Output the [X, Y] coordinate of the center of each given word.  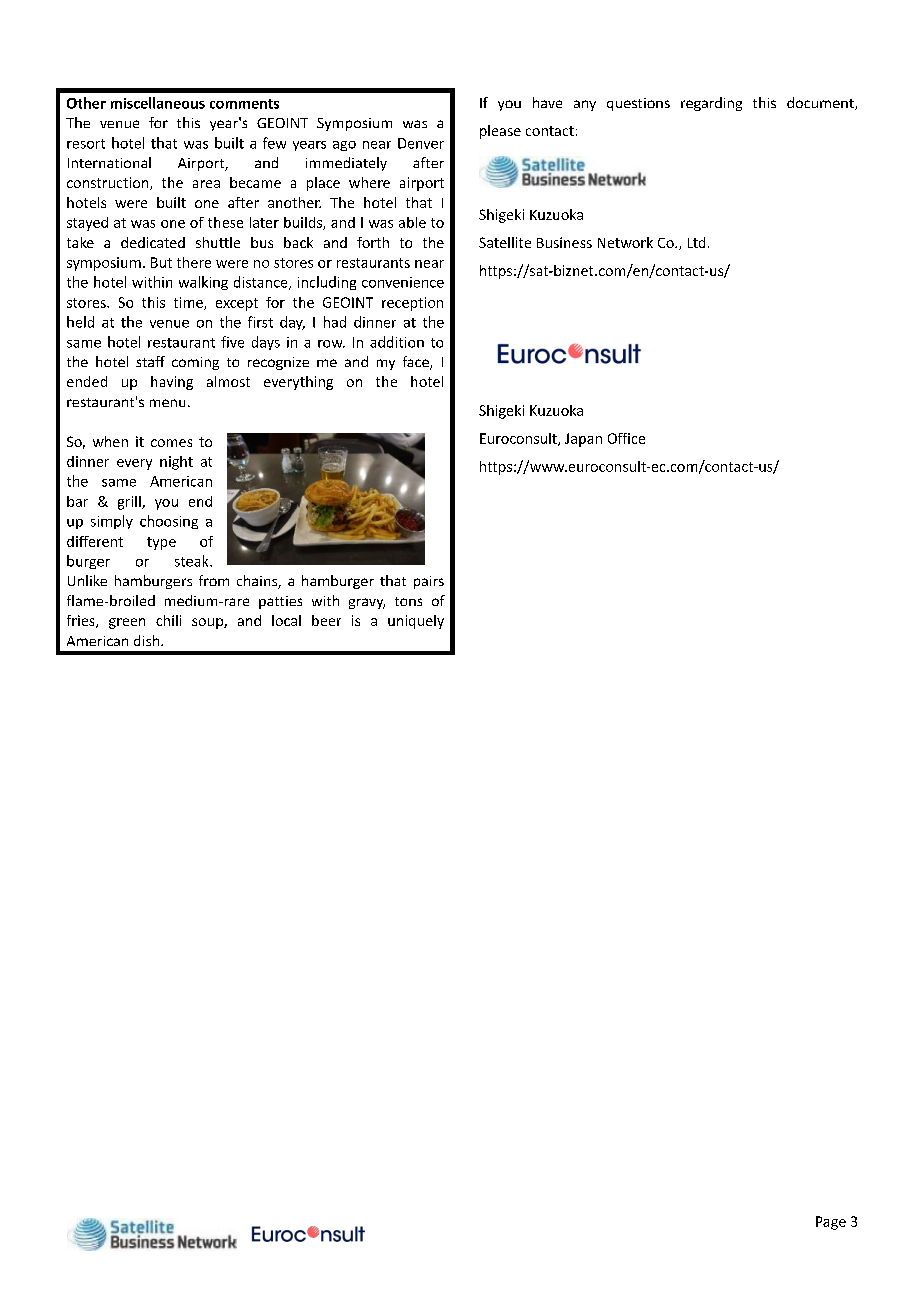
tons [408, 601]
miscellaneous [158, 103]
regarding [711, 104]
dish [148, 640]
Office [626, 438]
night [176, 463]
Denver [421, 143]
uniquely [416, 622]
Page [831, 1223]
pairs [429, 582]
